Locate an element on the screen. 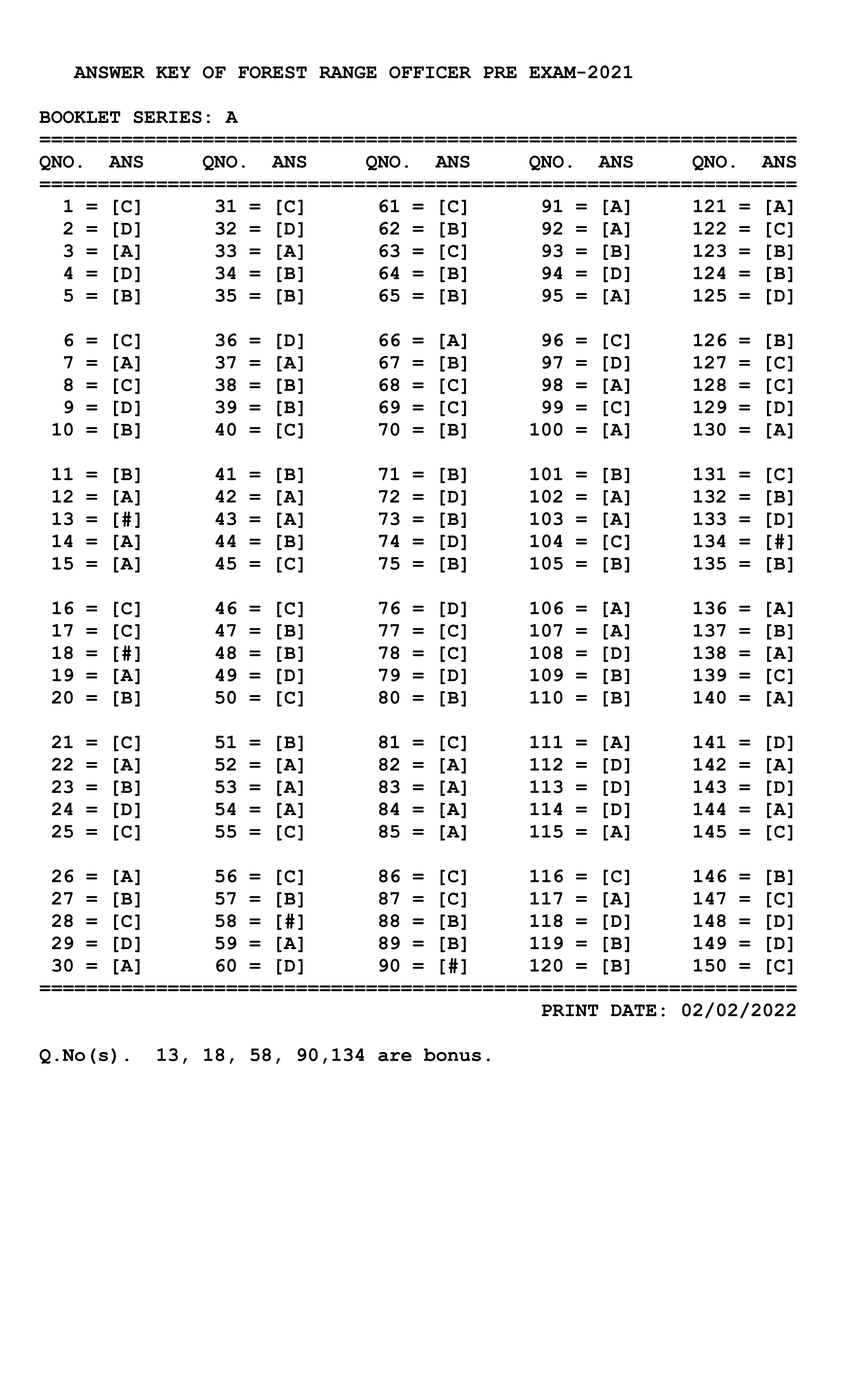 The image size is (849, 1400). KEY is located at coordinates (173, 72).
